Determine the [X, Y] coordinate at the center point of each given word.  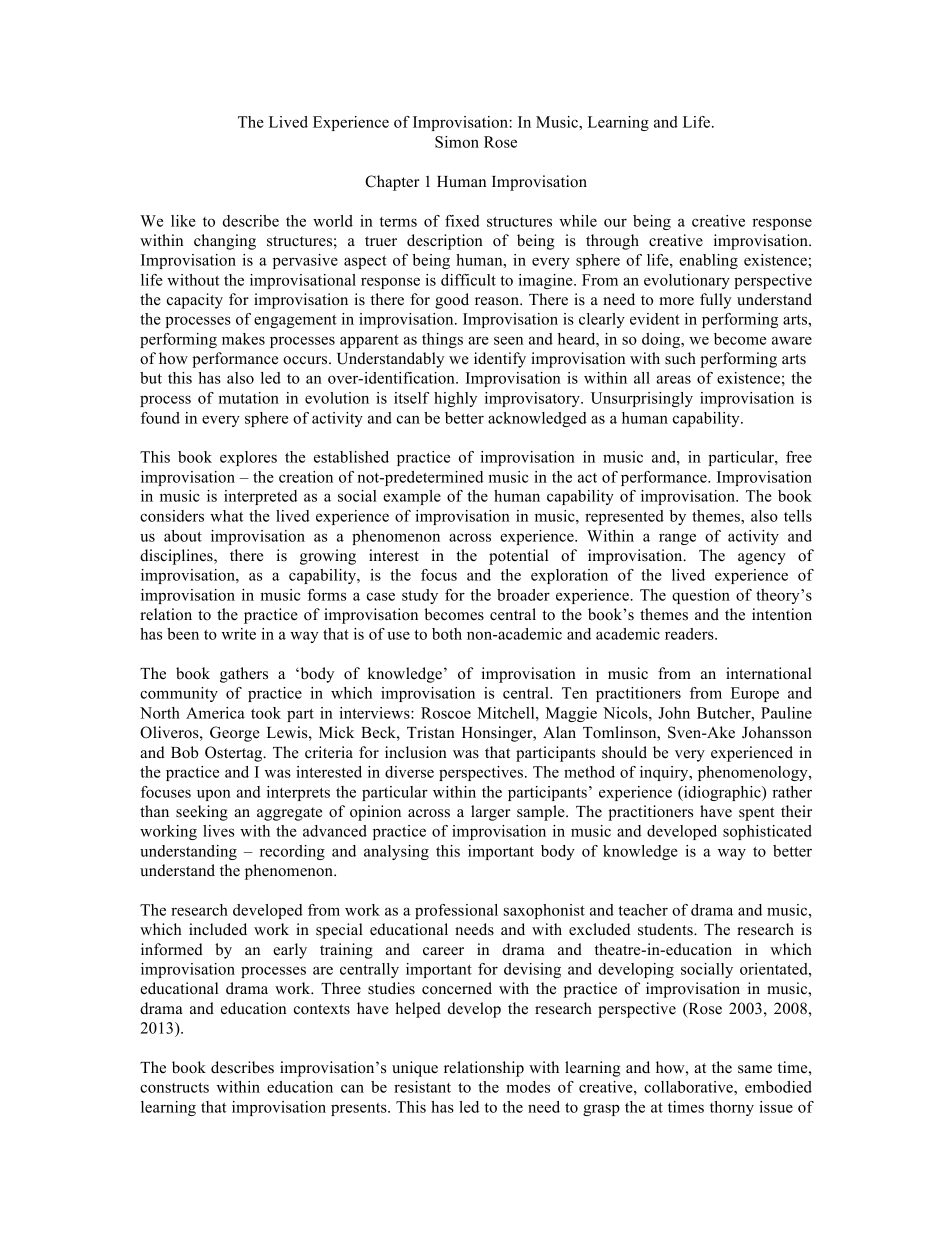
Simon [457, 142]
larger [490, 813]
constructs [174, 1088]
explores [248, 458]
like [183, 221]
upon [214, 795]
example [412, 497]
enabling [708, 261]
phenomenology [754, 773]
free [799, 457]
